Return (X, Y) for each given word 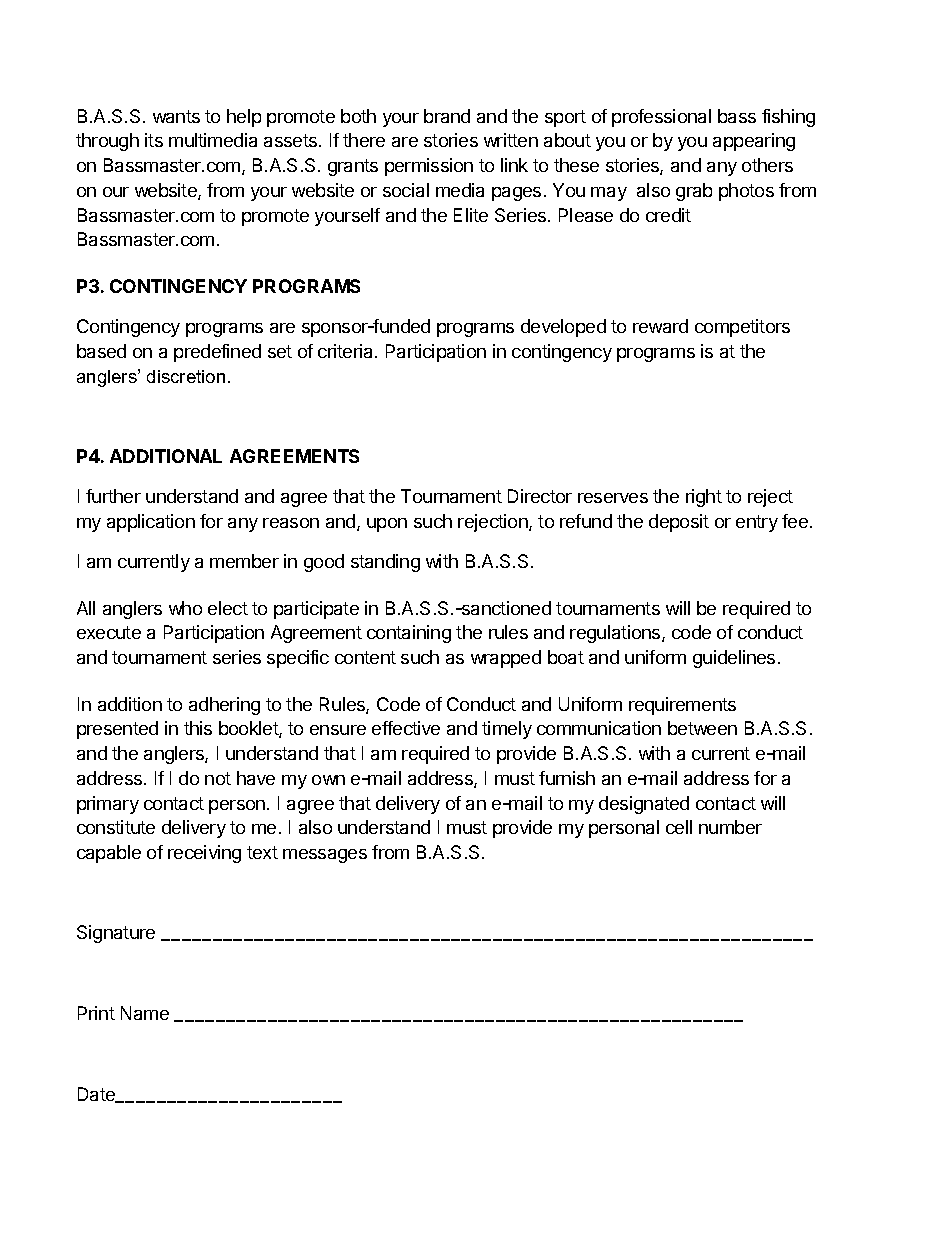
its (154, 140)
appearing (754, 142)
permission (429, 167)
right (704, 498)
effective (406, 728)
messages (325, 856)
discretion (186, 376)
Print (96, 1013)
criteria (347, 351)
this (198, 728)
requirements (682, 706)
